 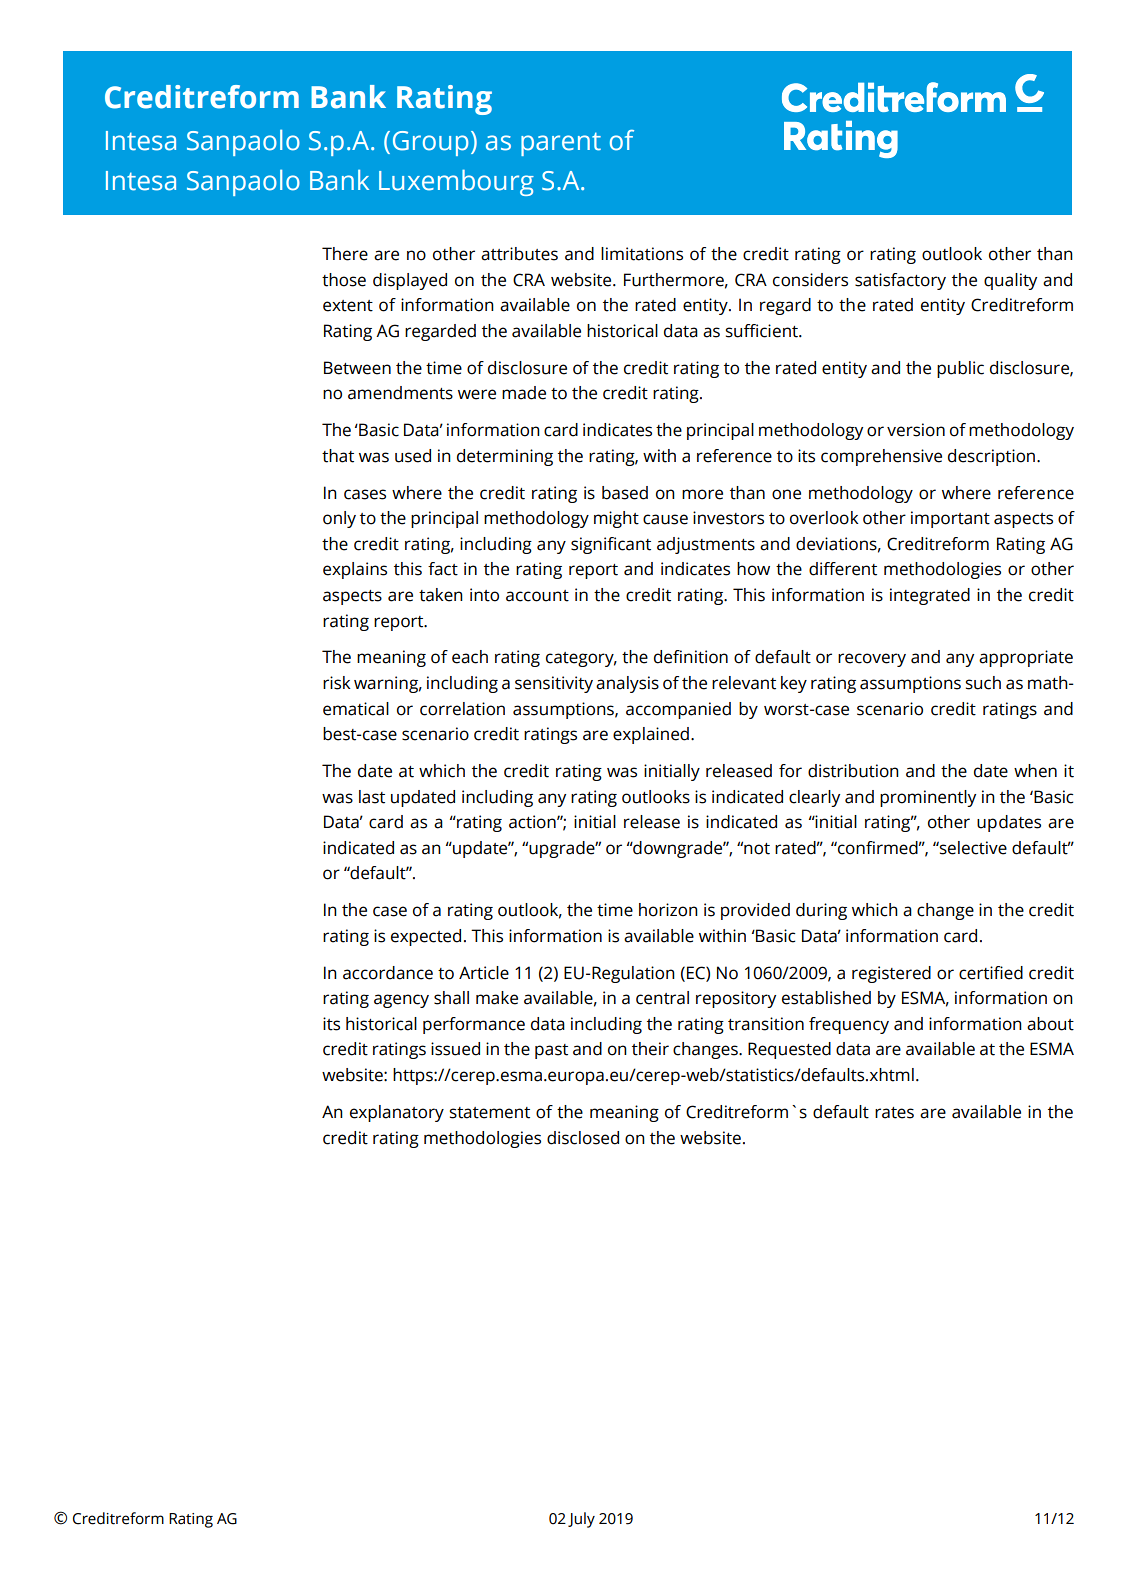 I want to click on taken, so click(x=441, y=595).
